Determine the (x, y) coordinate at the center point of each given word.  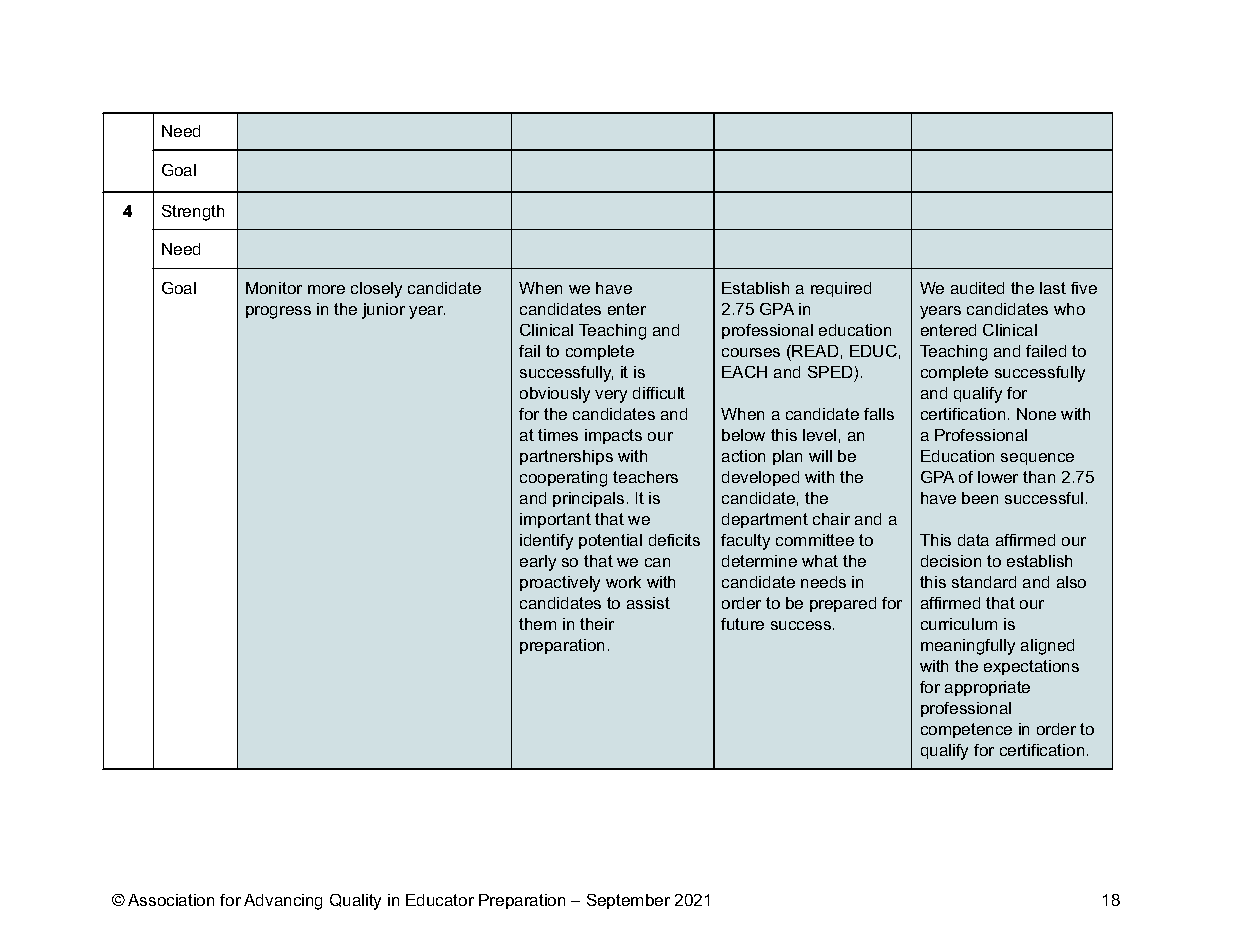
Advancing (283, 902)
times (558, 435)
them (537, 624)
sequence (1037, 459)
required (841, 289)
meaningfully (968, 647)
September (628, 901)
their (597, 624)
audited (977, 288)
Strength (193, 213)
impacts (613, 436)
